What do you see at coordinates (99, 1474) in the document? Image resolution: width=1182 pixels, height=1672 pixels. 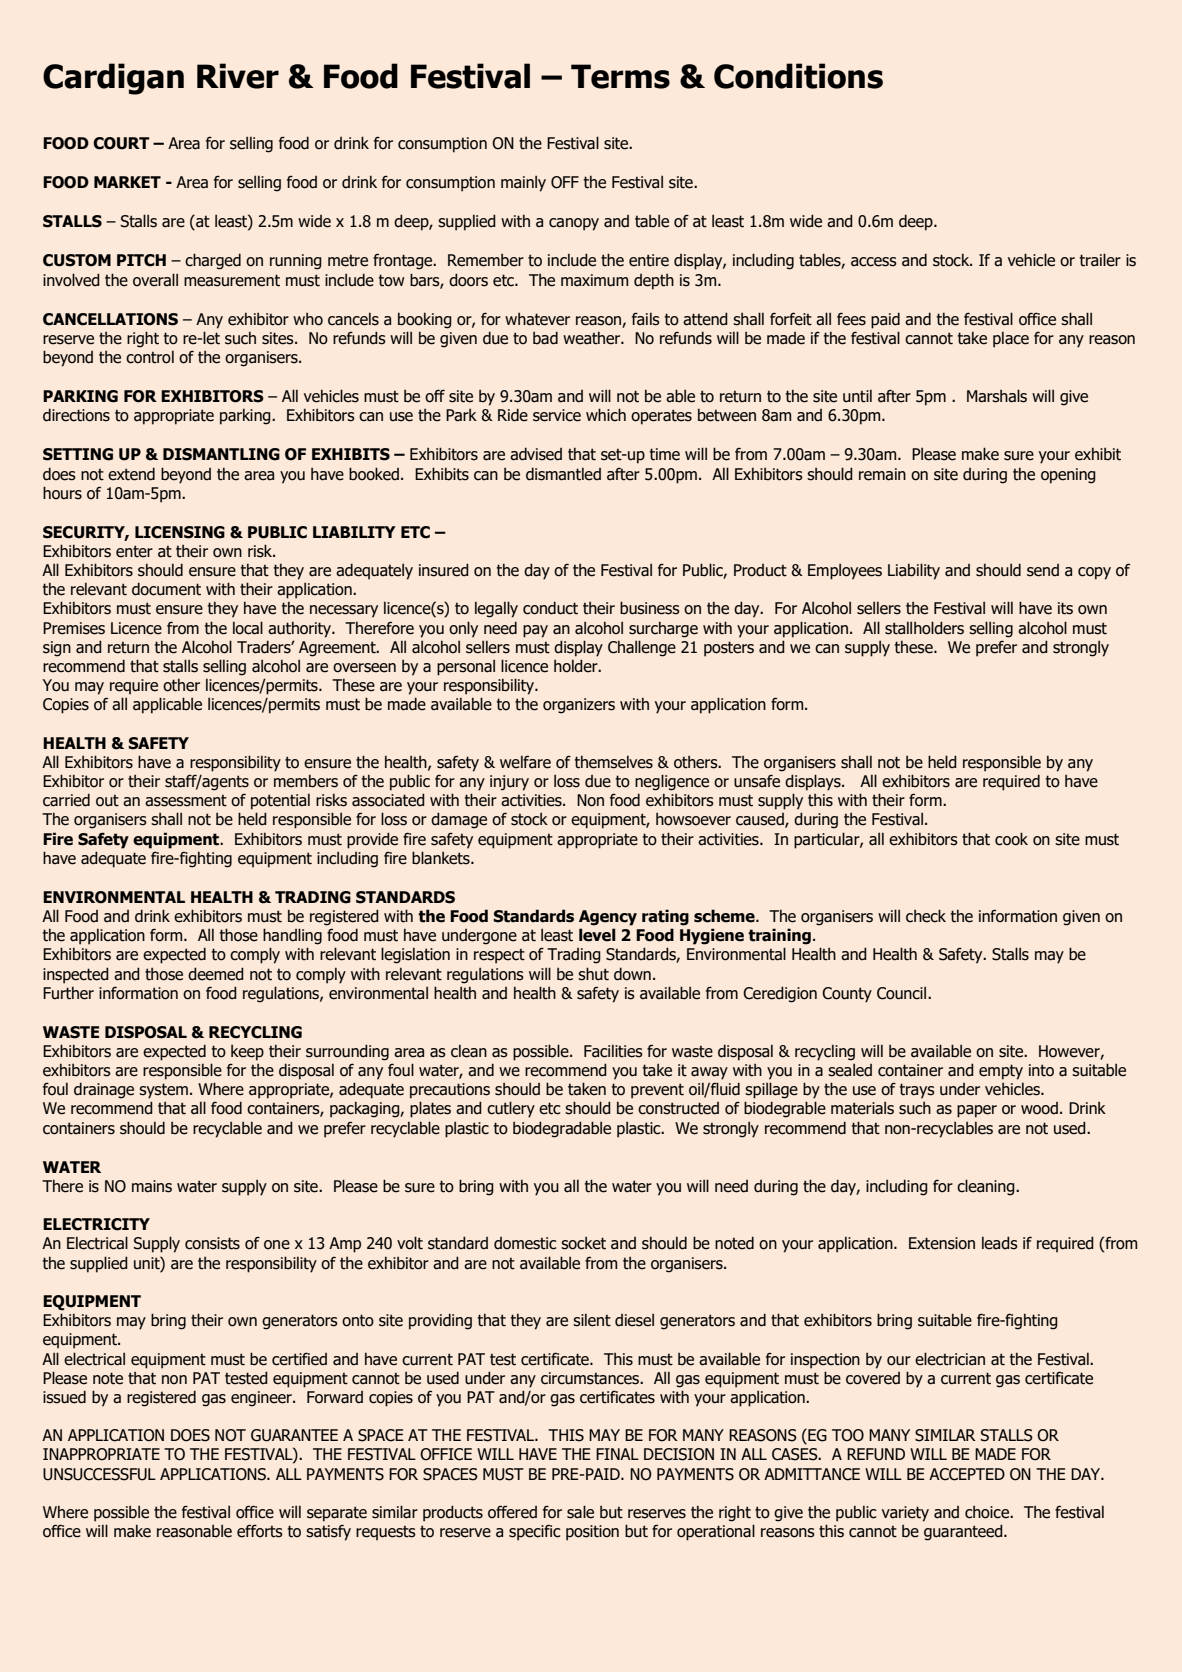 I see `UNSUCCESSFUL` at bounding box center [99, 1474].
